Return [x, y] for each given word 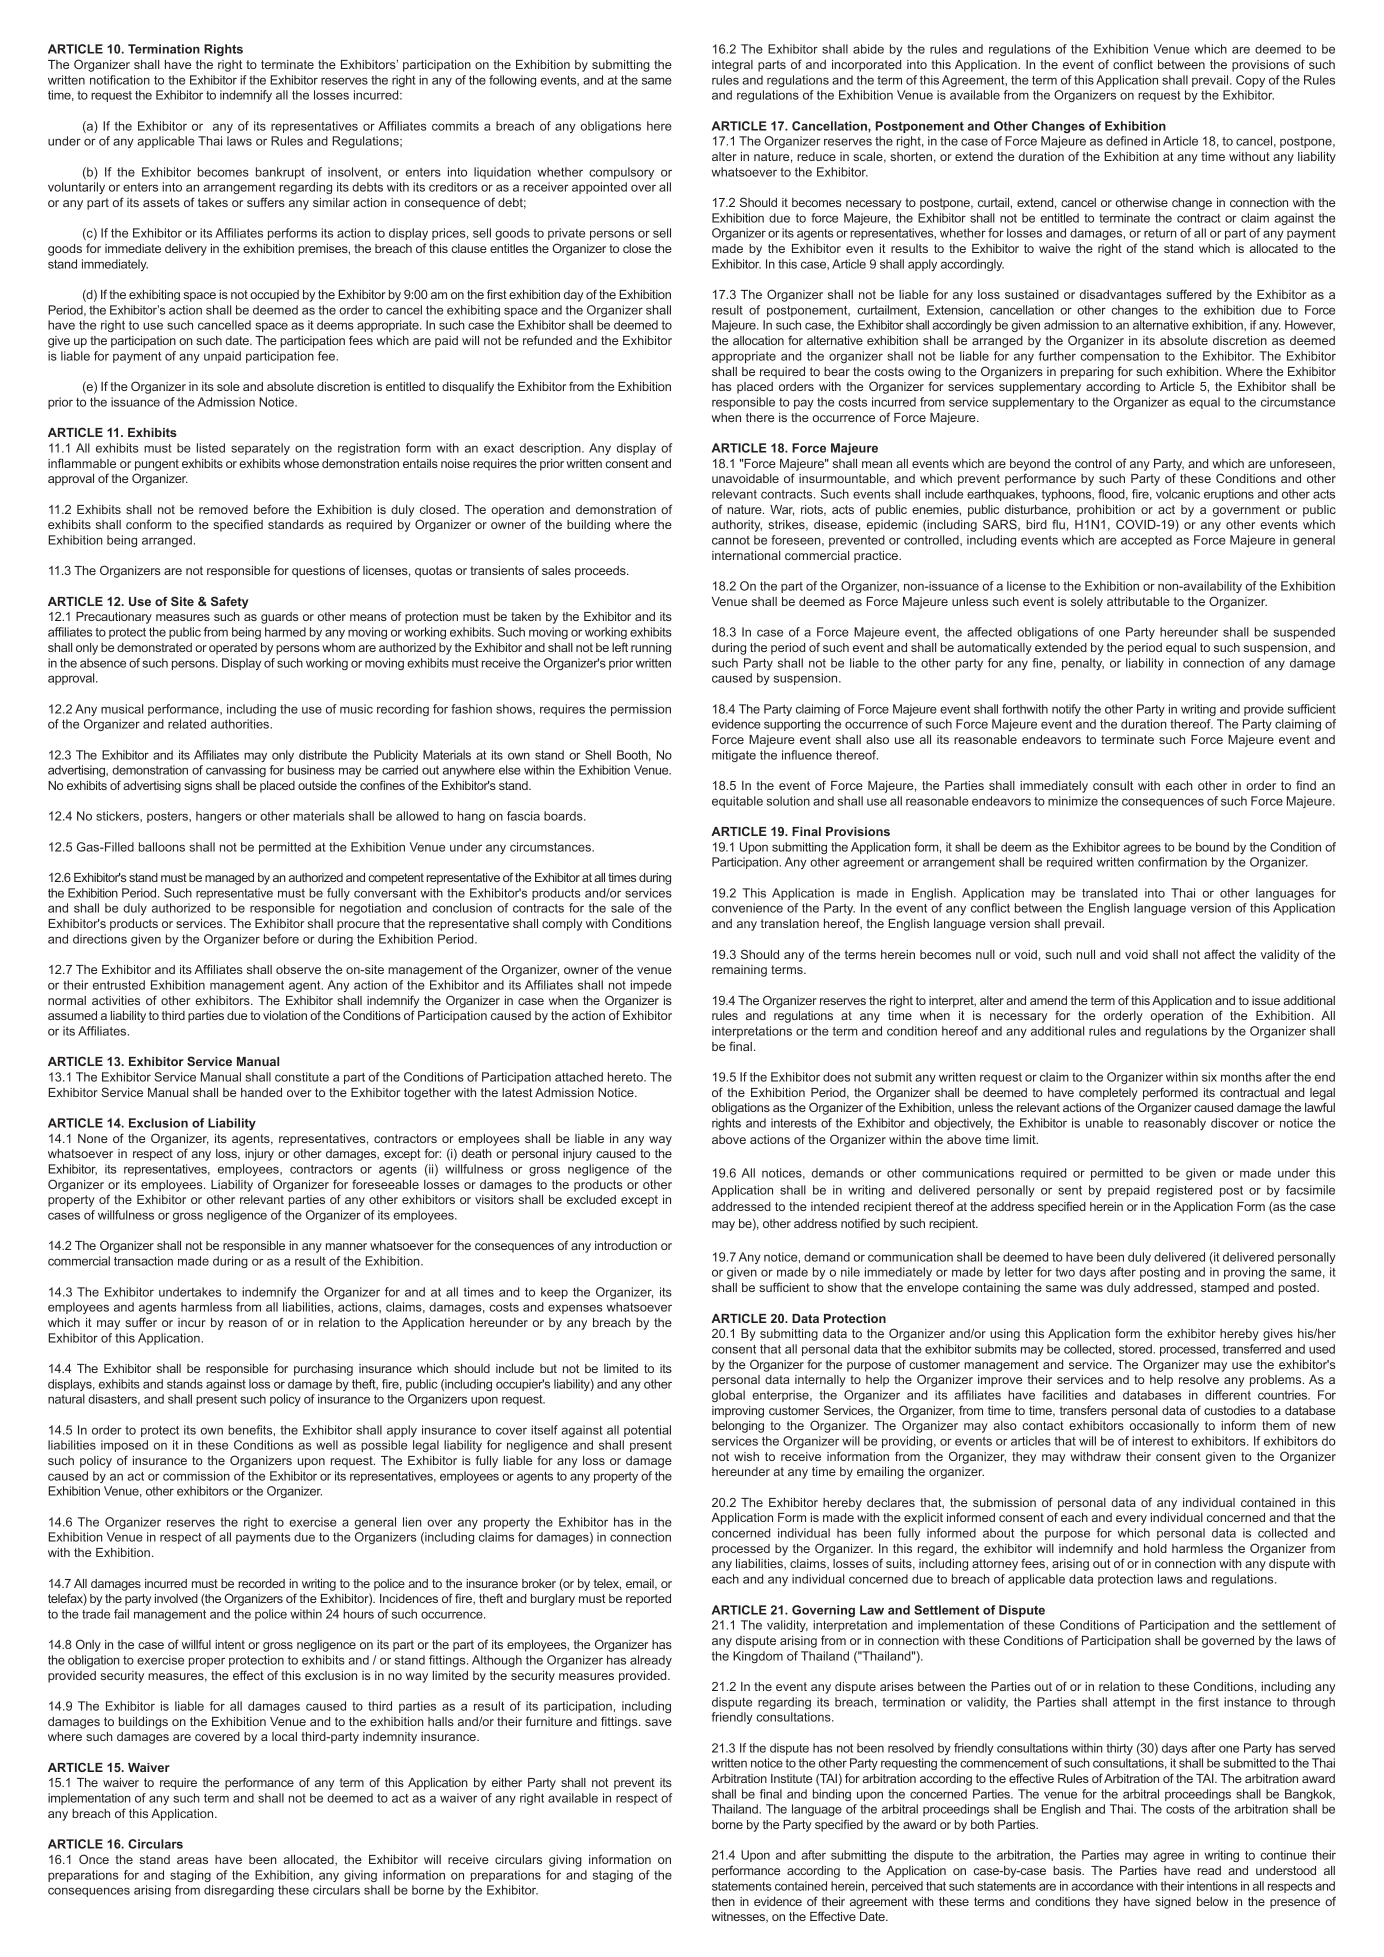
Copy [1250, 81]
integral [732, 66]
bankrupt [280, 173]
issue [1266, 1000]
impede [651, 986]
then [723, 1901]
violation [285, 1015]
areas [192, 1860]
